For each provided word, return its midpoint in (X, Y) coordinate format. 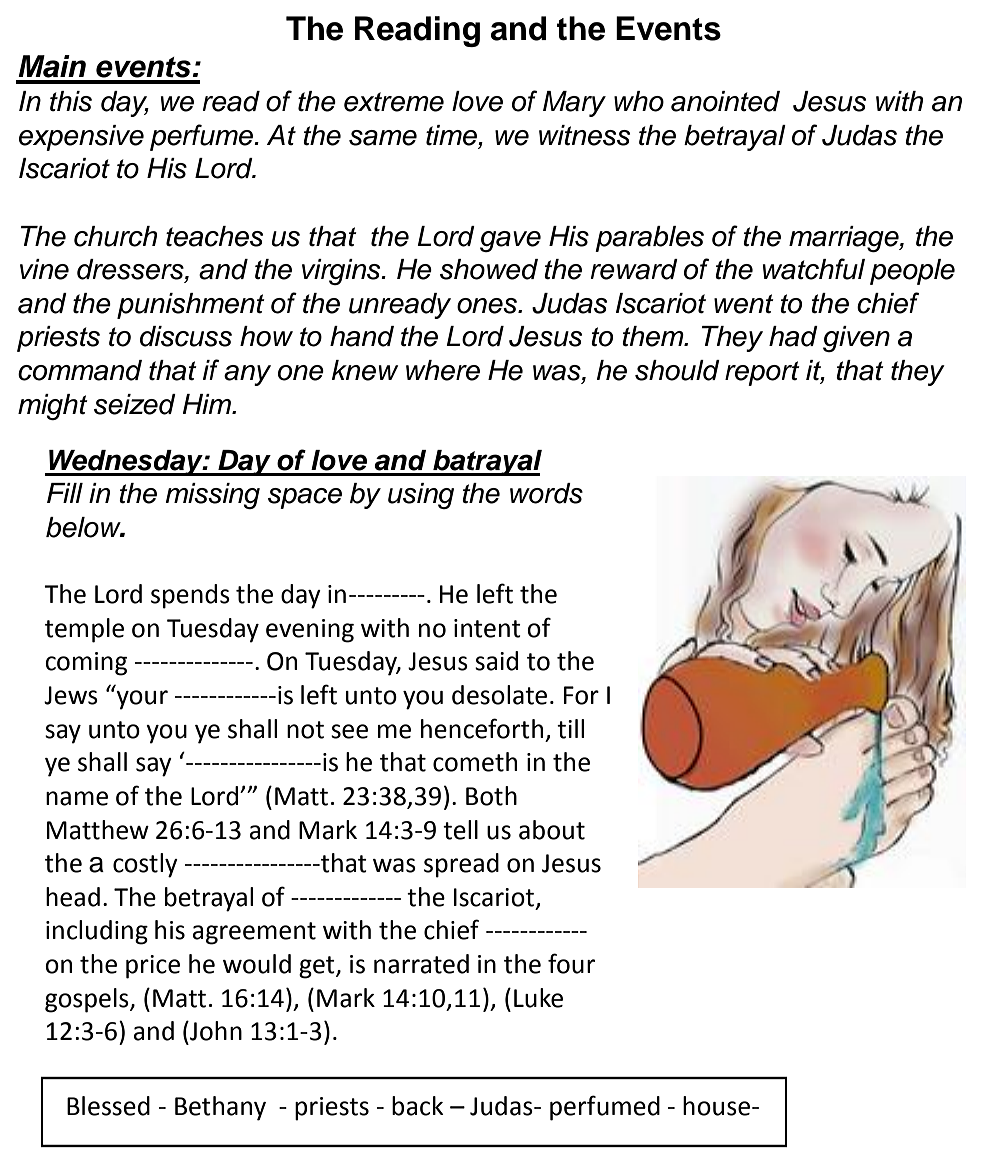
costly (145, 865)
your (141, 699)
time (452, 136)
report (762, 373)
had (793, 336)
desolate (499, 695)
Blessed (108, 1106)
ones (488, 306)
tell (460, 830)
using (421, 496)
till (570, 729)
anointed (725, 101)
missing (212, 496)
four (571, 963)
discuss (186, 336)
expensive (81, 138)
